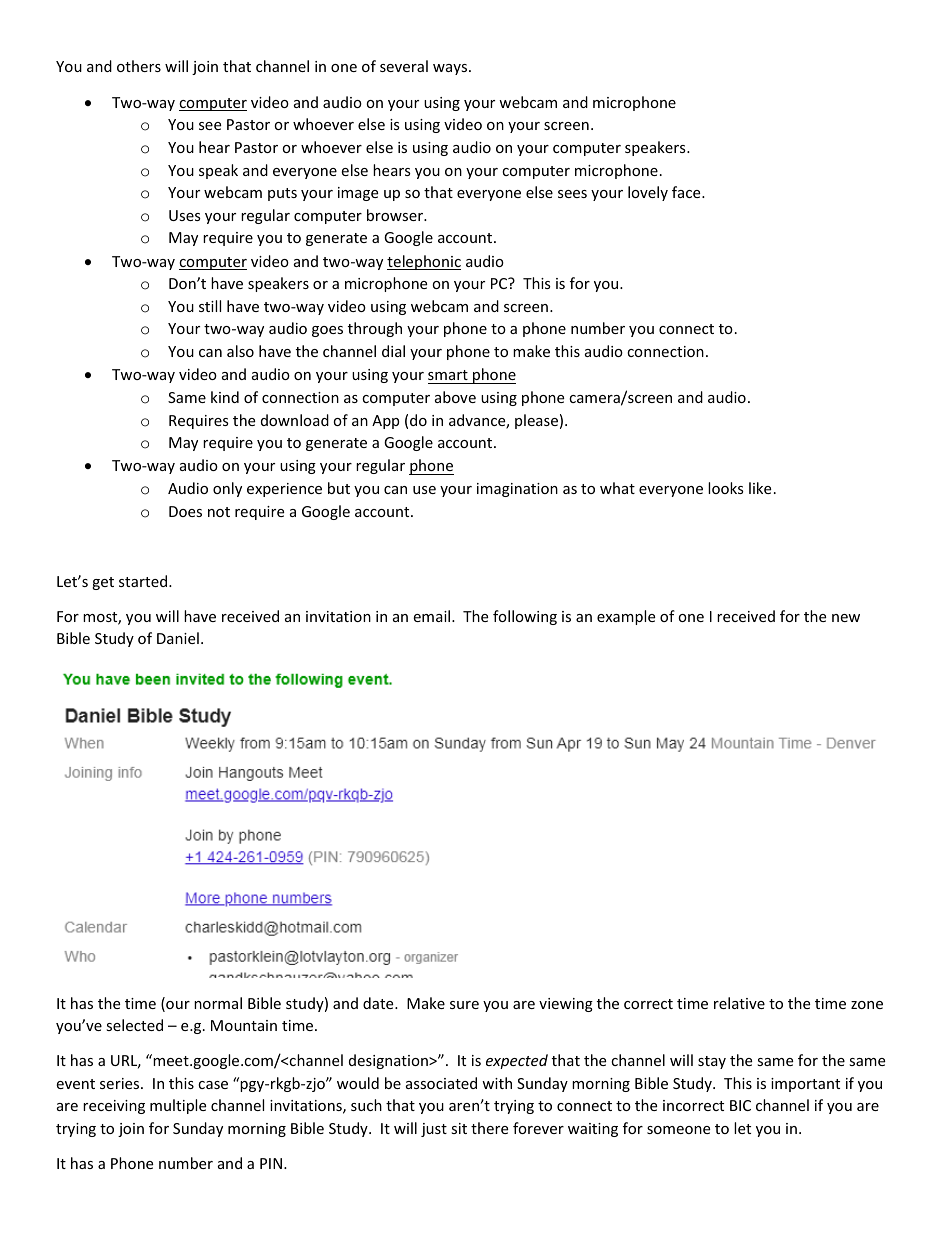 The height and width of the screenshot is (1233, 952). What do you see at coordinates (178, 1106) in the screenshot?
I see `multiple` at bounding box center [178, 1106].
